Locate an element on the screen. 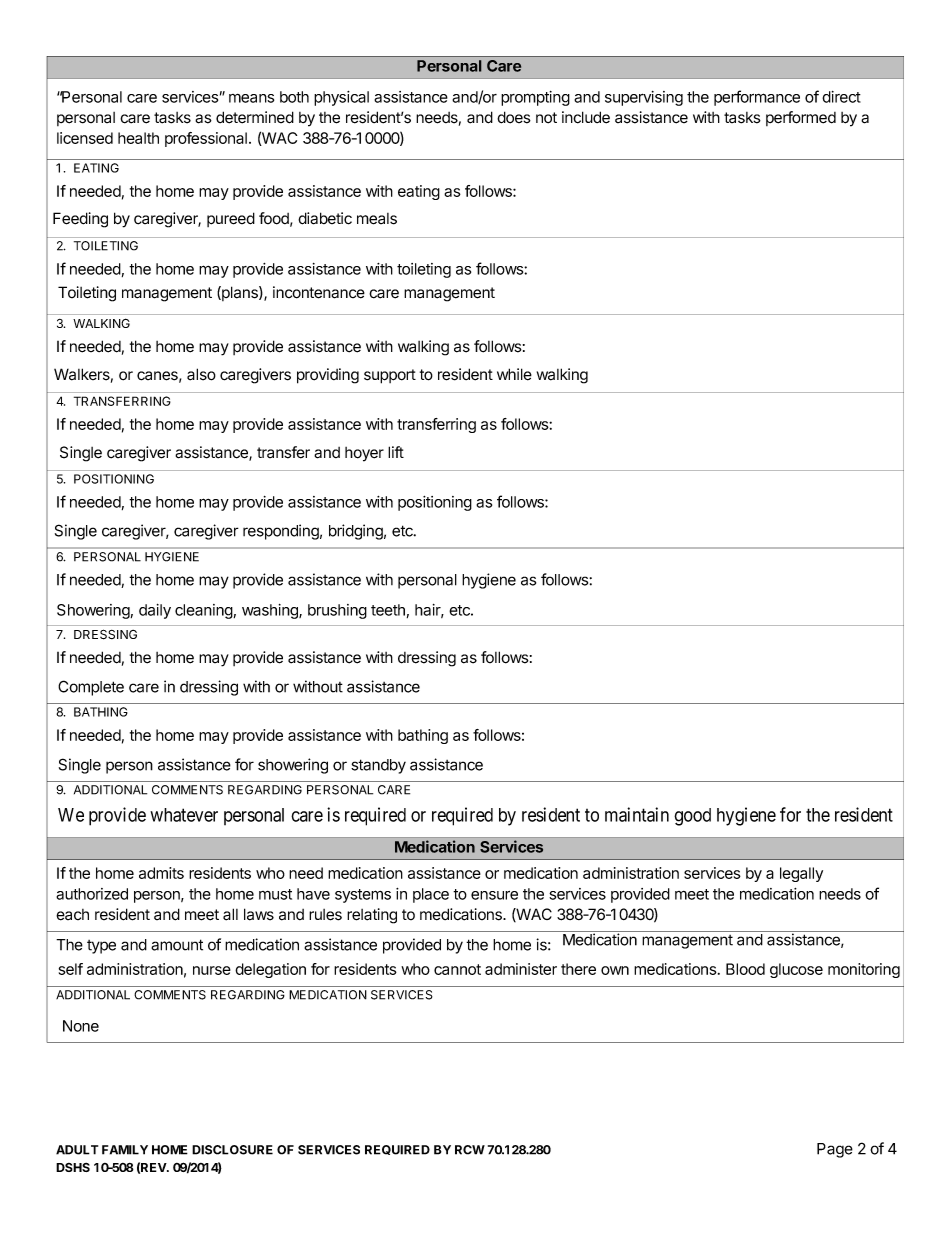  authorized is located at coordinates (92, 894).
